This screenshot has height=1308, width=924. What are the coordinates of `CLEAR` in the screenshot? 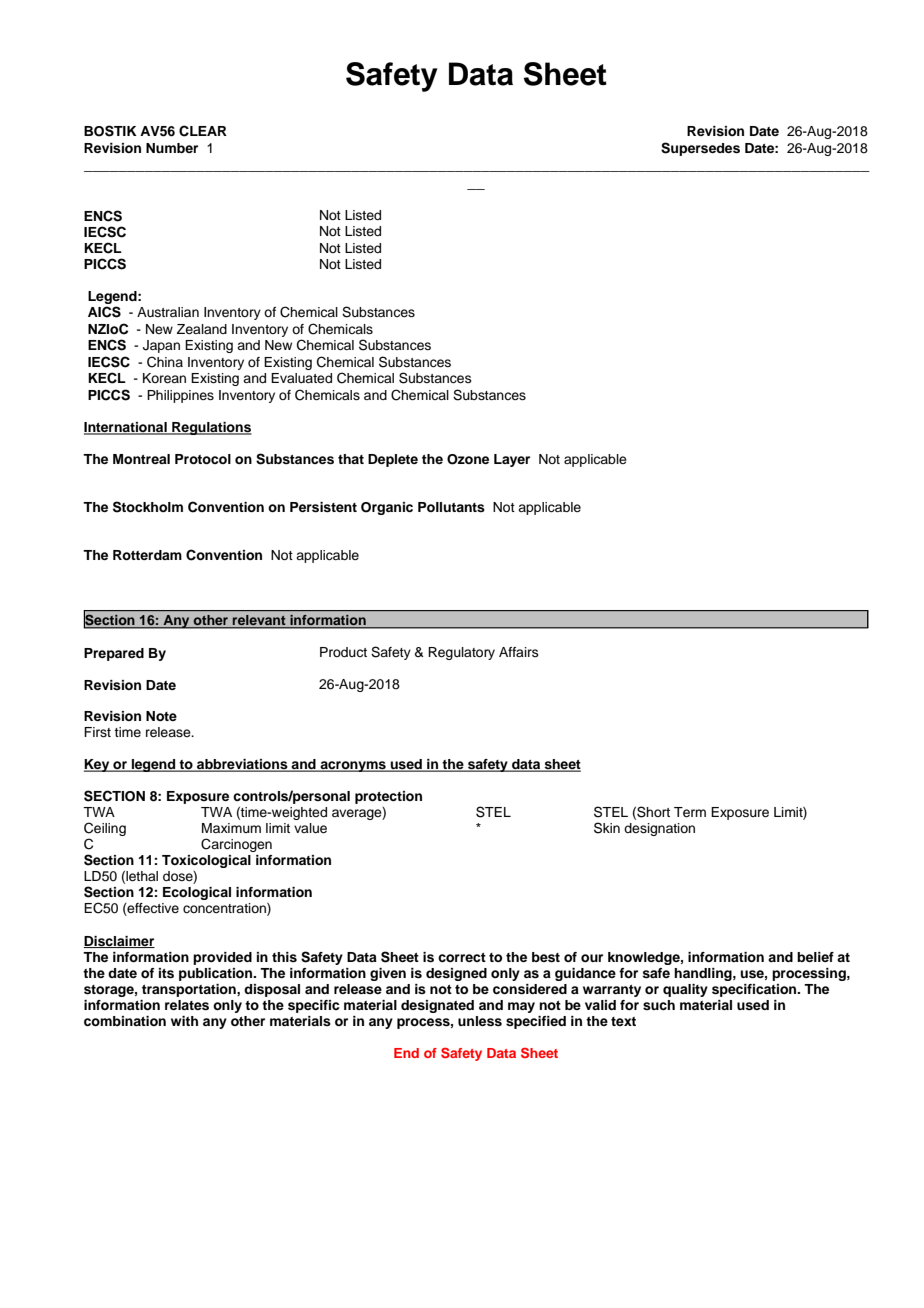 It's located at (203, 131).
